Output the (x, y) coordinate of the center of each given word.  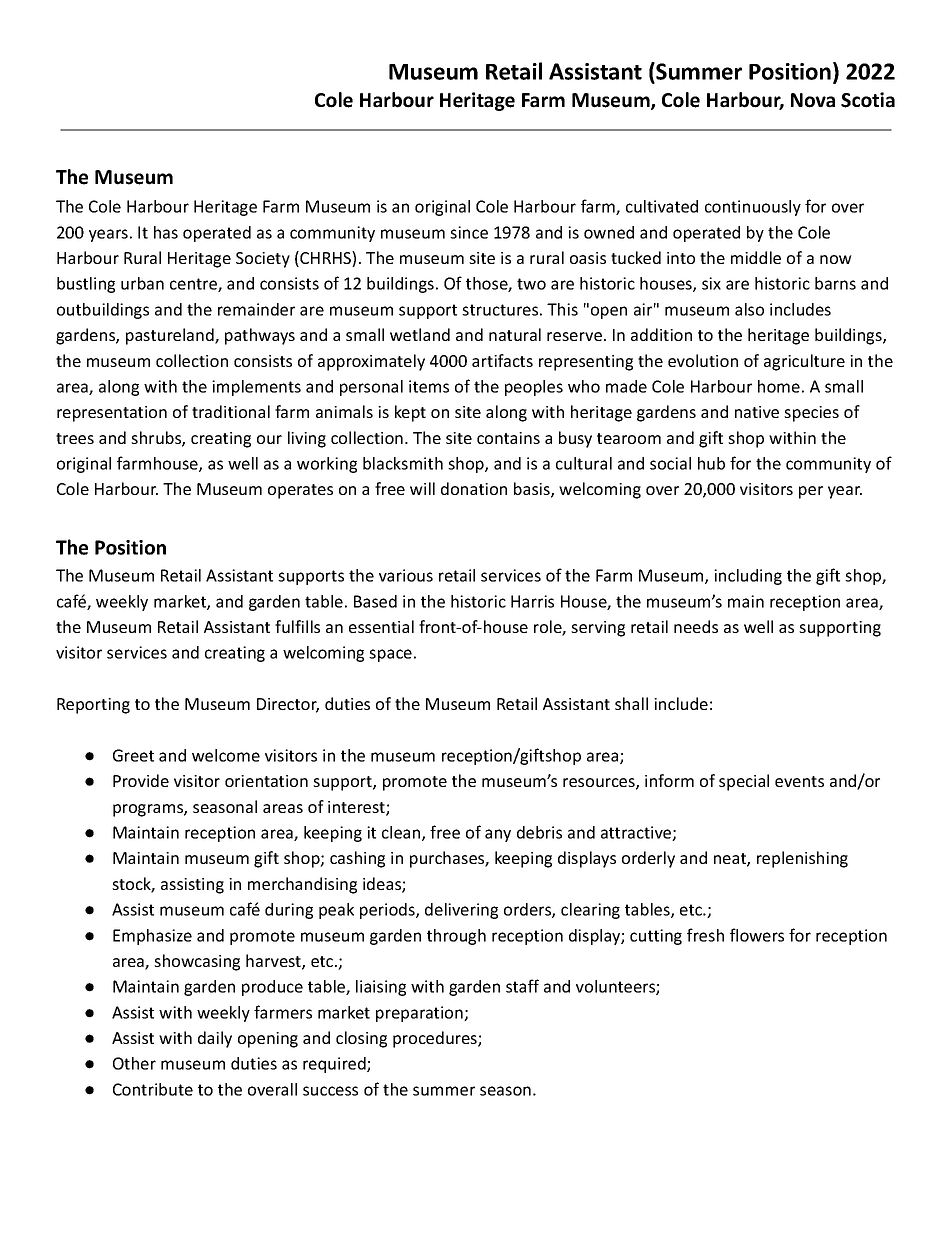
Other (134, 1063)
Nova (813, 100)
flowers (757, 935)
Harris (532, 601)
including (748, 577)
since (469, 232)
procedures (436, 1039)
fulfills (297, 626)
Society (263, 260)
